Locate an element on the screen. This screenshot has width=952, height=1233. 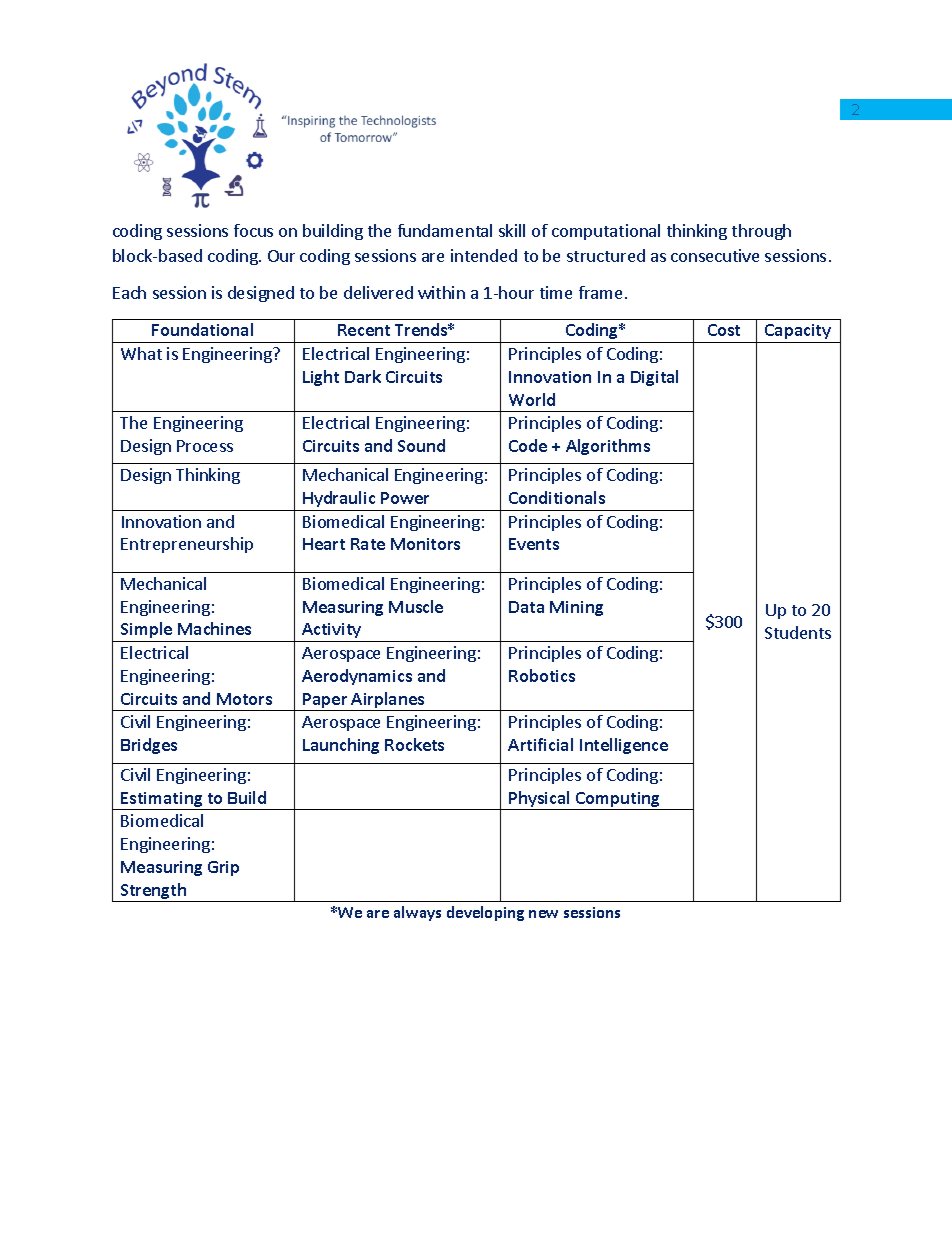
focus is located at coordinates (253, 230).
